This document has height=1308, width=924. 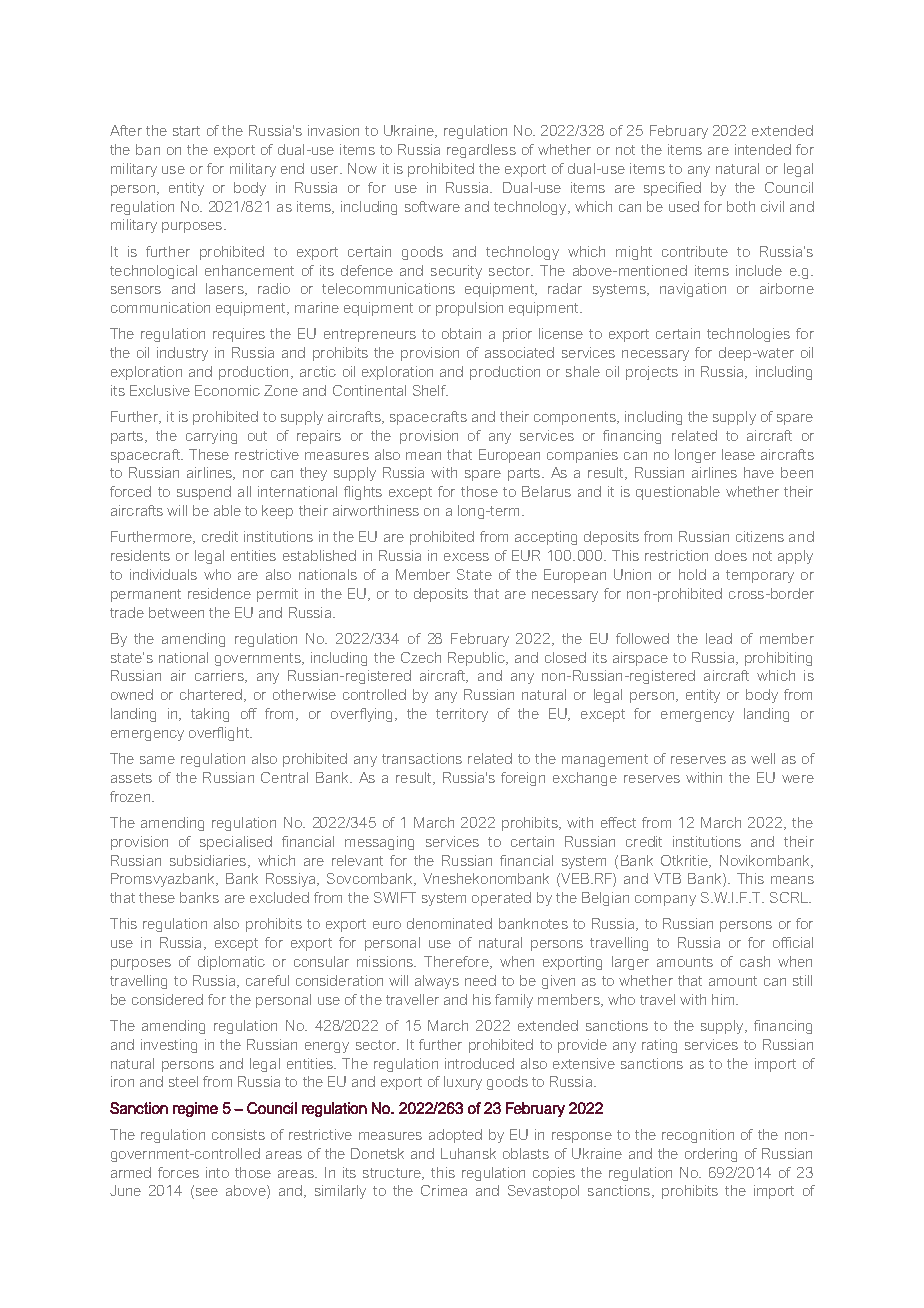 What do you see at coordinates (449, 923) in the document?
I see `denominated` at bounding box center [449, 923].
